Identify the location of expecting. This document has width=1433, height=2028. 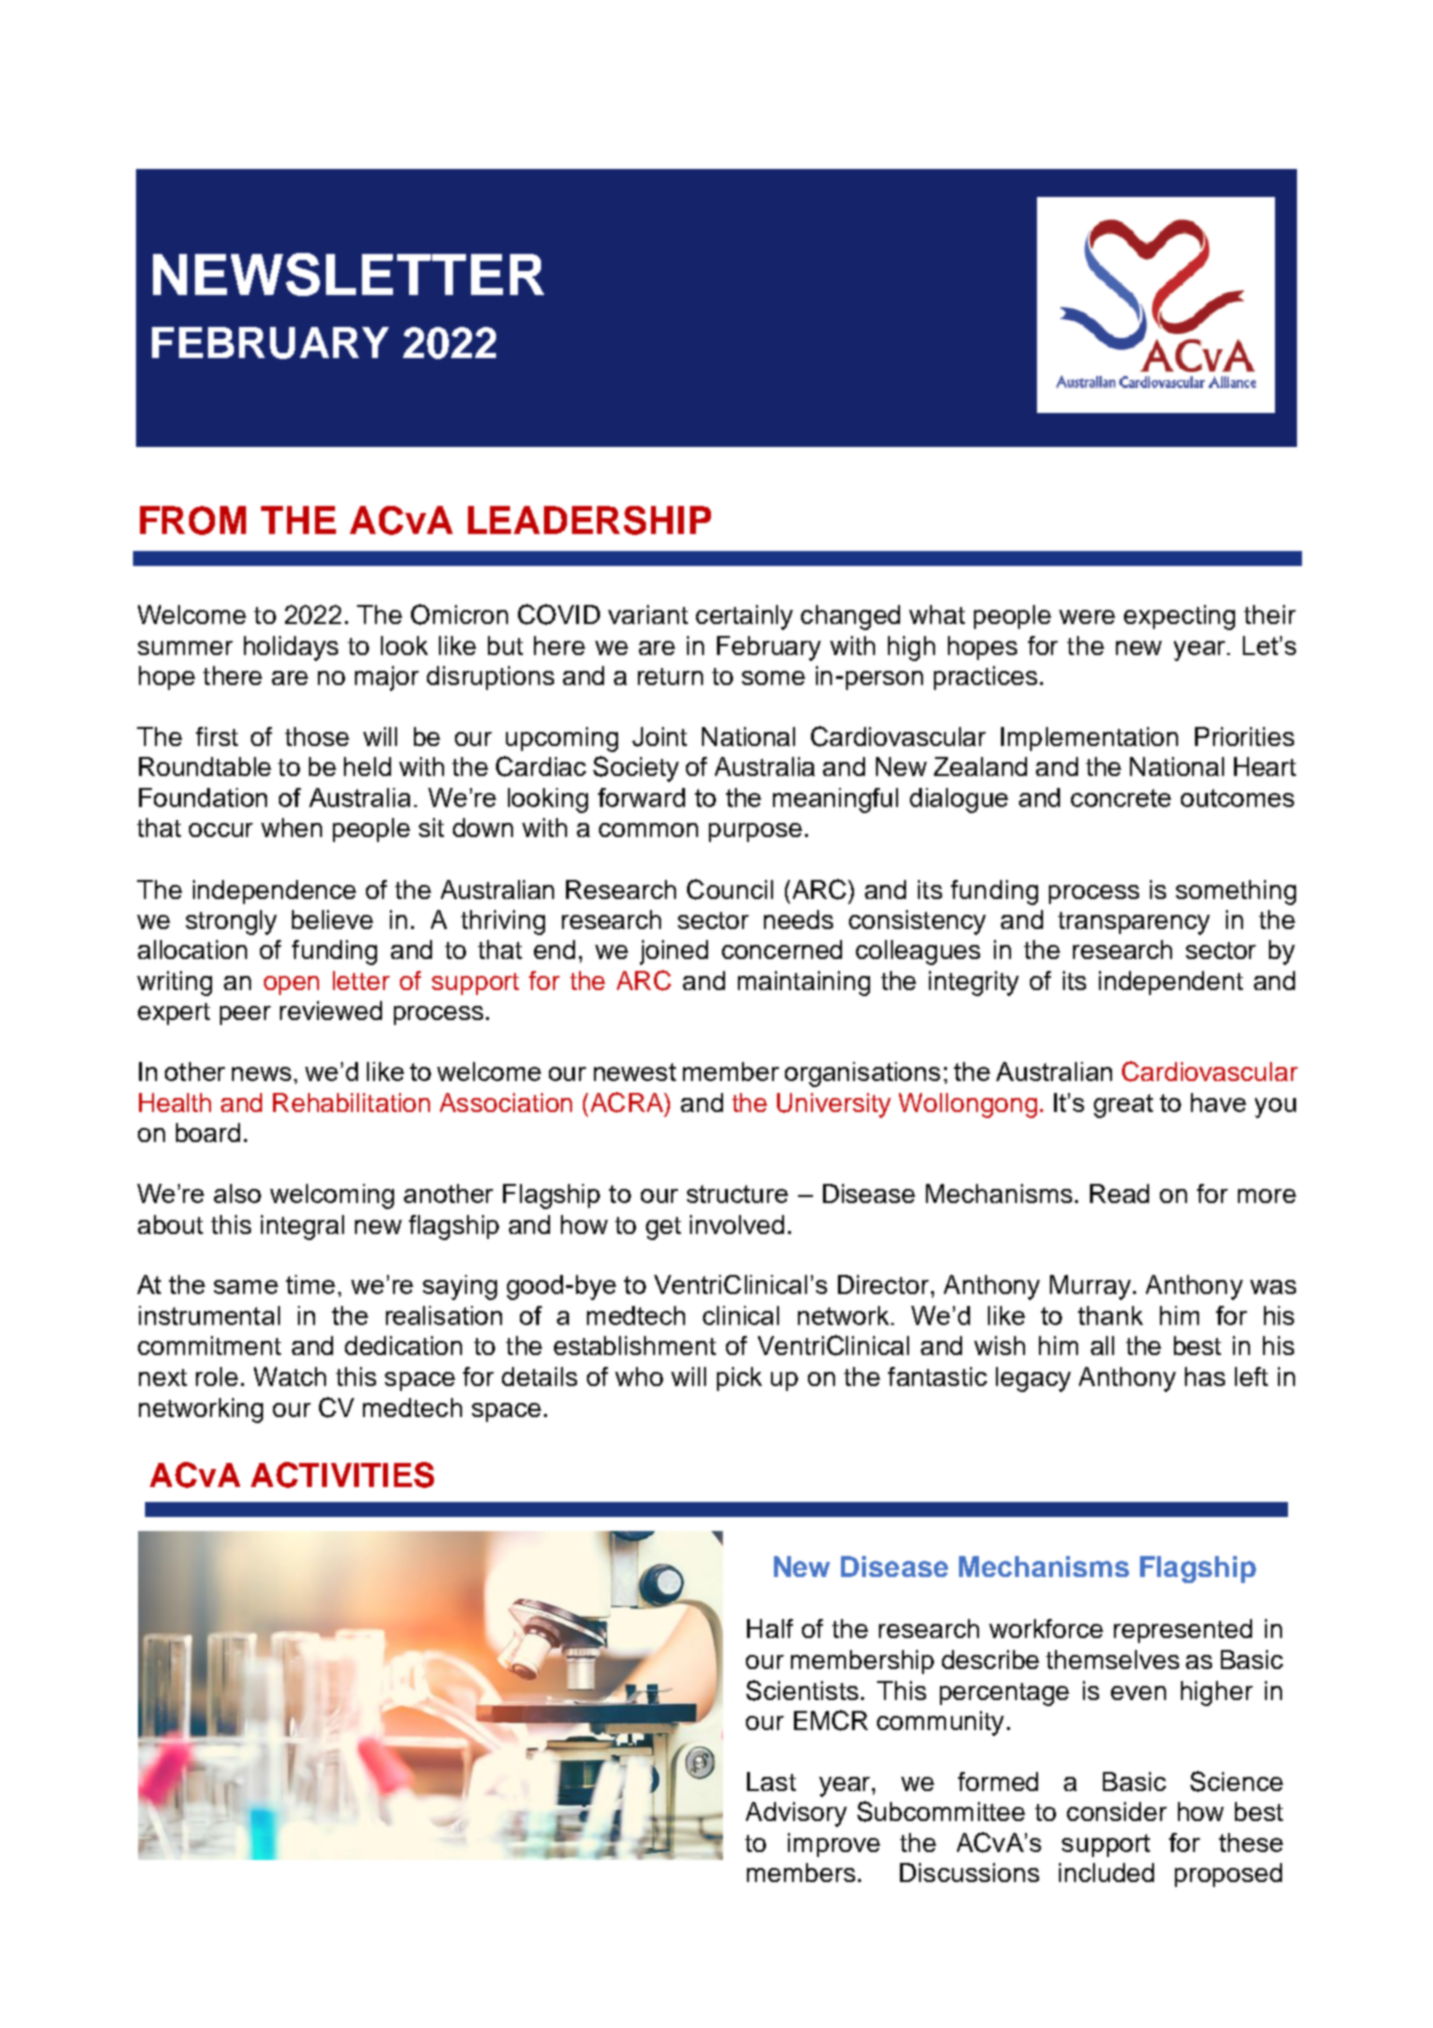
(1179, 617).
